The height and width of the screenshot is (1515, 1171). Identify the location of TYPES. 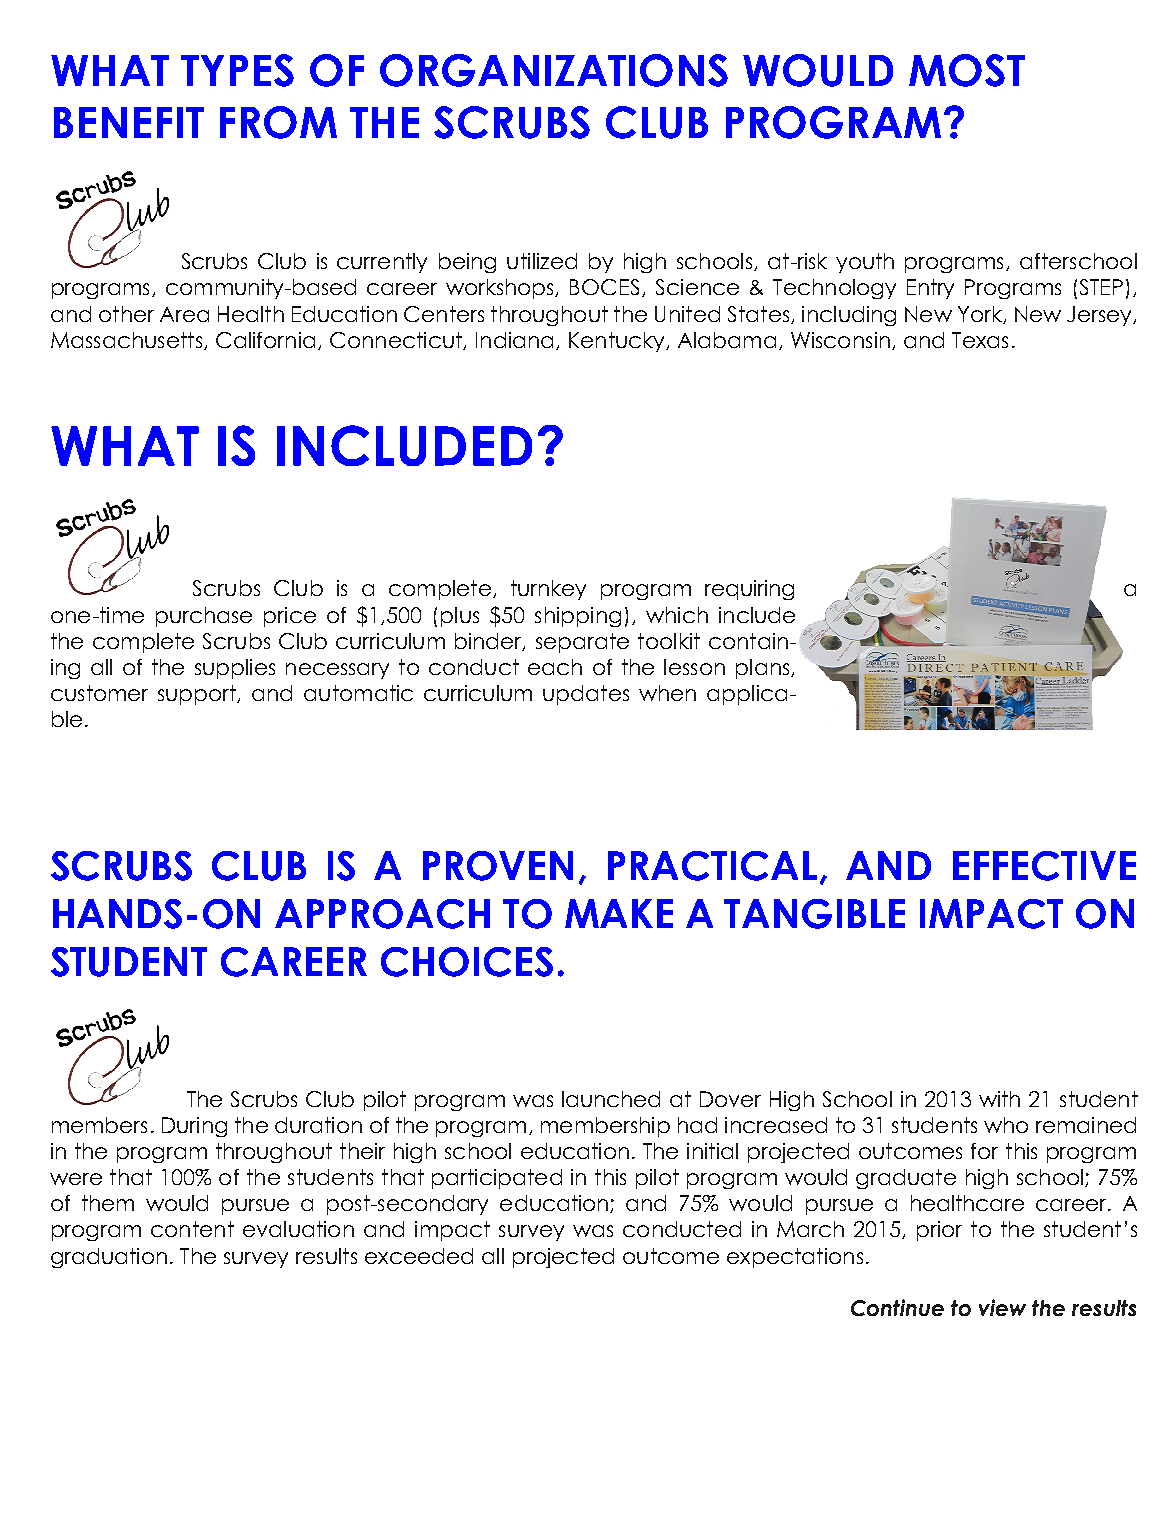
(237, 70).
